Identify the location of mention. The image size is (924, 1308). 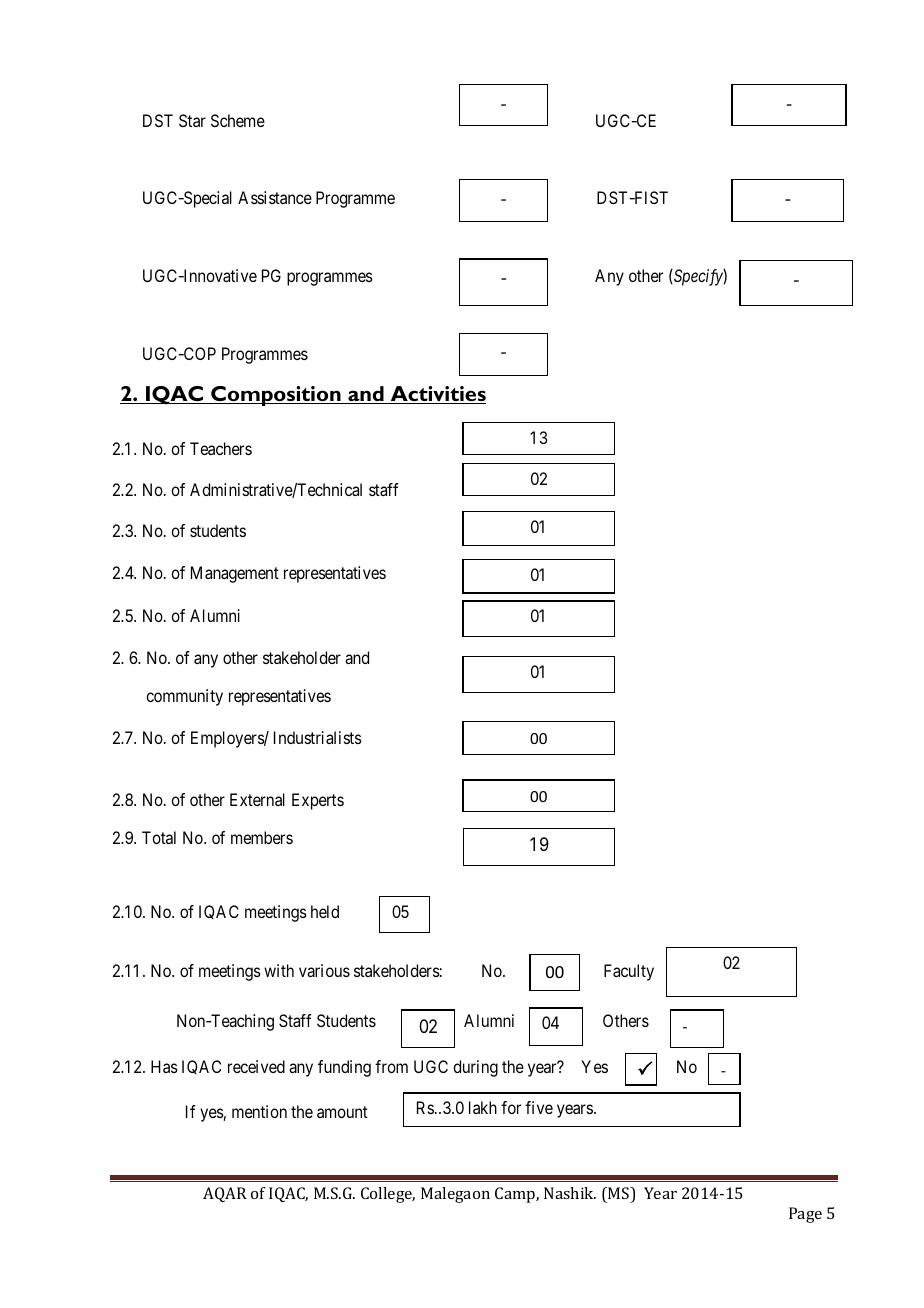
(259, 1111).
